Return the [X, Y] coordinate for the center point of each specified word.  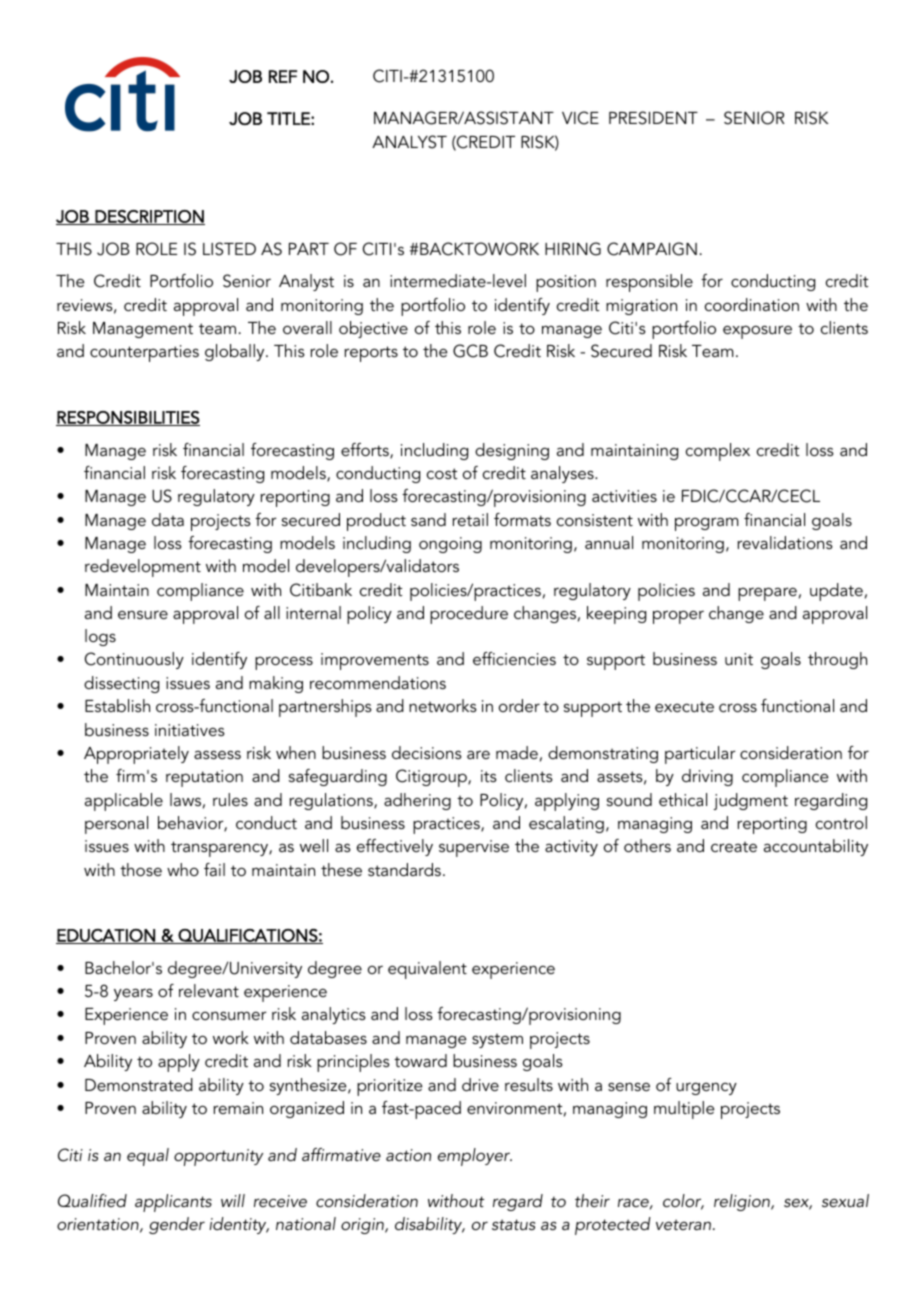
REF [283, 76]
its [489, 776]
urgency [706, 1088]
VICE [580, 118]
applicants [173, 1203]
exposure [757, 332]
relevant [209, 990]
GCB [470, 351]
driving [707, 777]
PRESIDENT [653, 118]
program [707, 524]
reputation [204, 778]
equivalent [427, 970]
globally [236, 352]
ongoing [450, 545]
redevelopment [143, 568]
